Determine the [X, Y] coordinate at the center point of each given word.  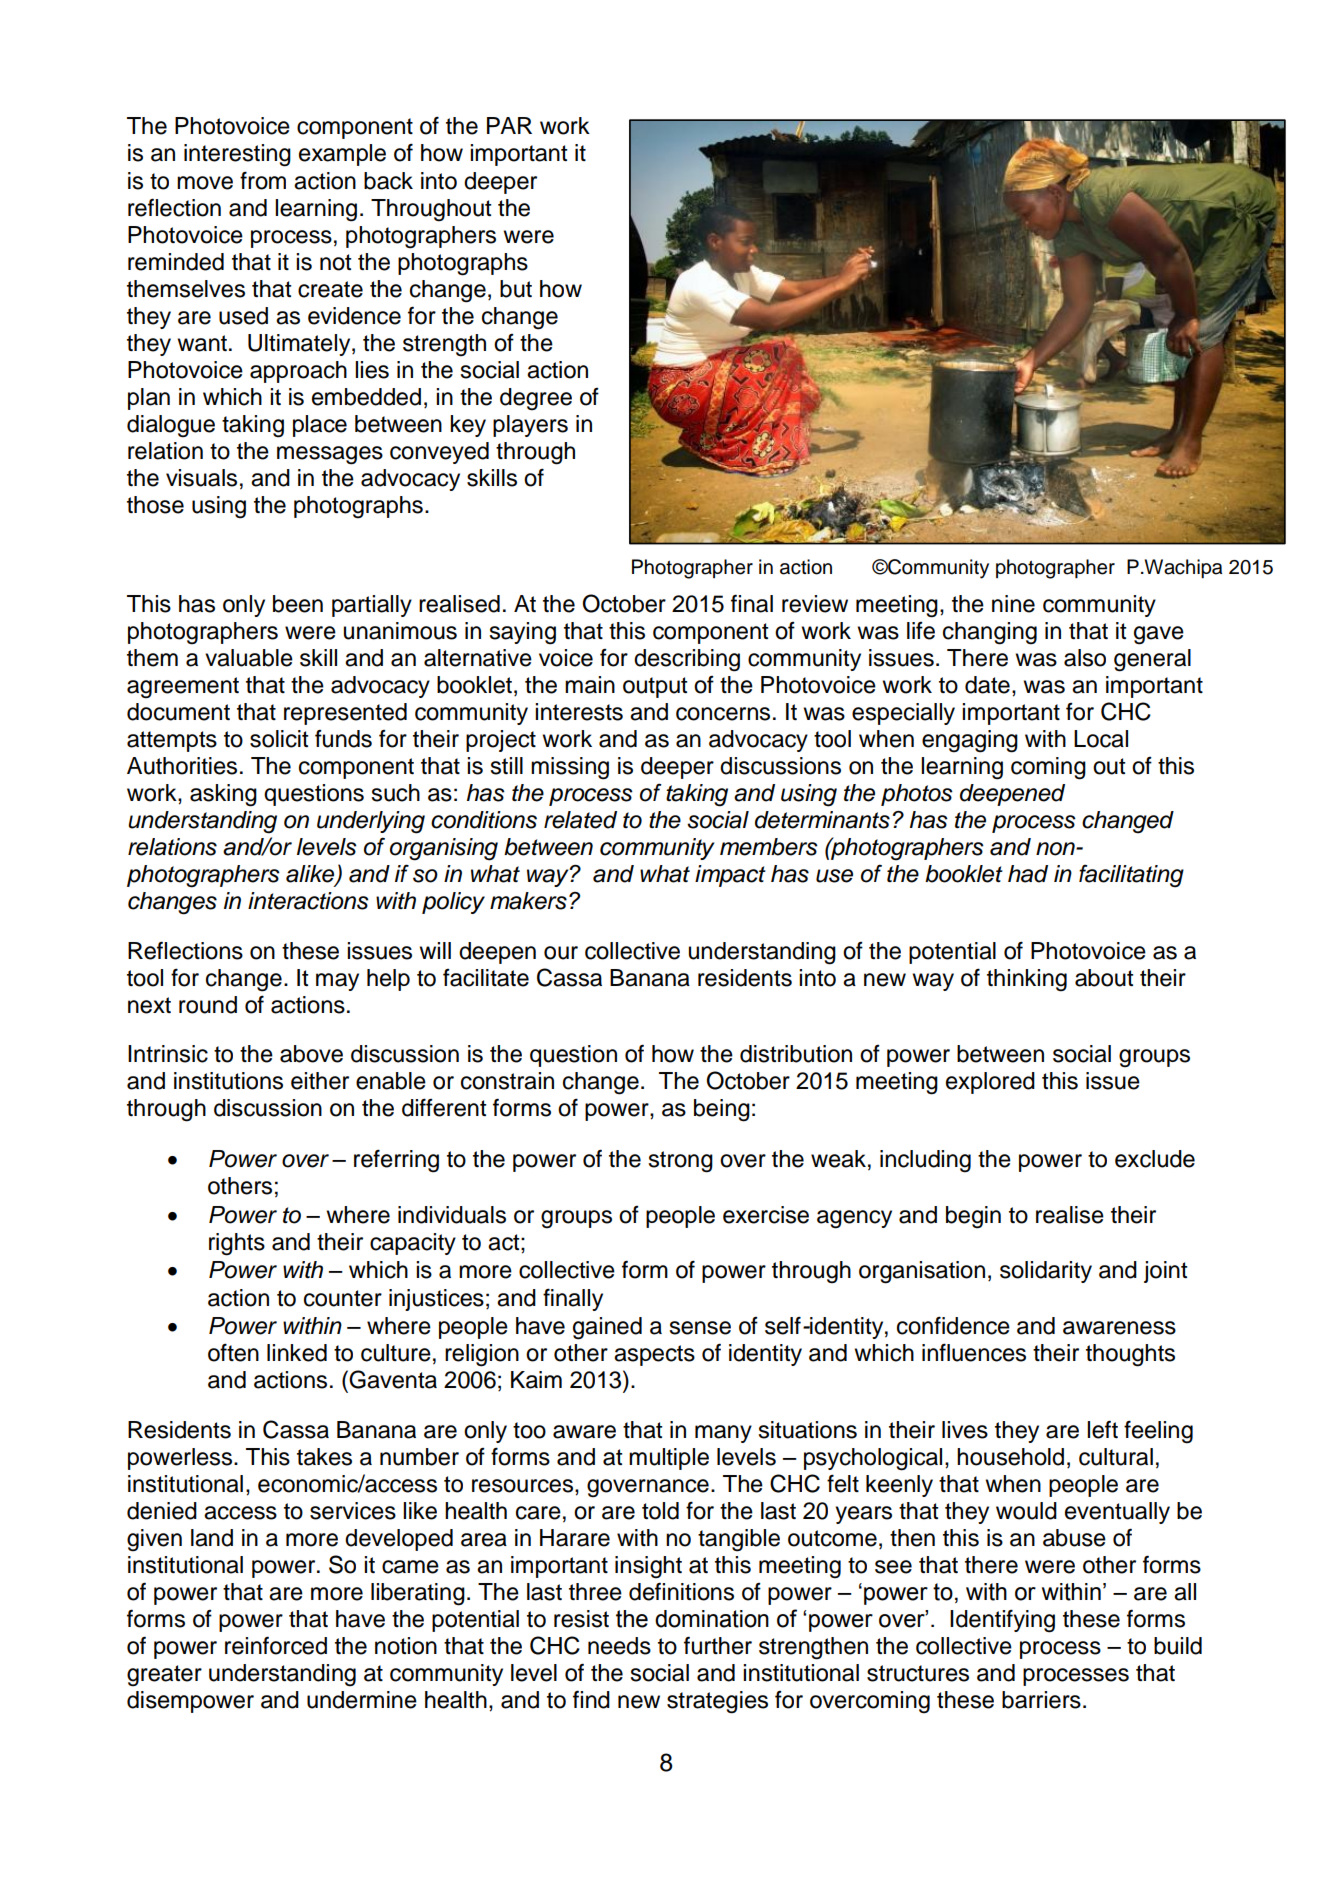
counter [343, 1298]
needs [619, 1646]
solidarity [1046, 1272]
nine [1013, 604]
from [263, 180]
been [298, 604]
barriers [1041, 1700]
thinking [1027, 980]
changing [990, 633]
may [337, 982]
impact [730, 876]
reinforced [276, 1645]
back [388, 181]
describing [687, 660]
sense [700, 1328]
